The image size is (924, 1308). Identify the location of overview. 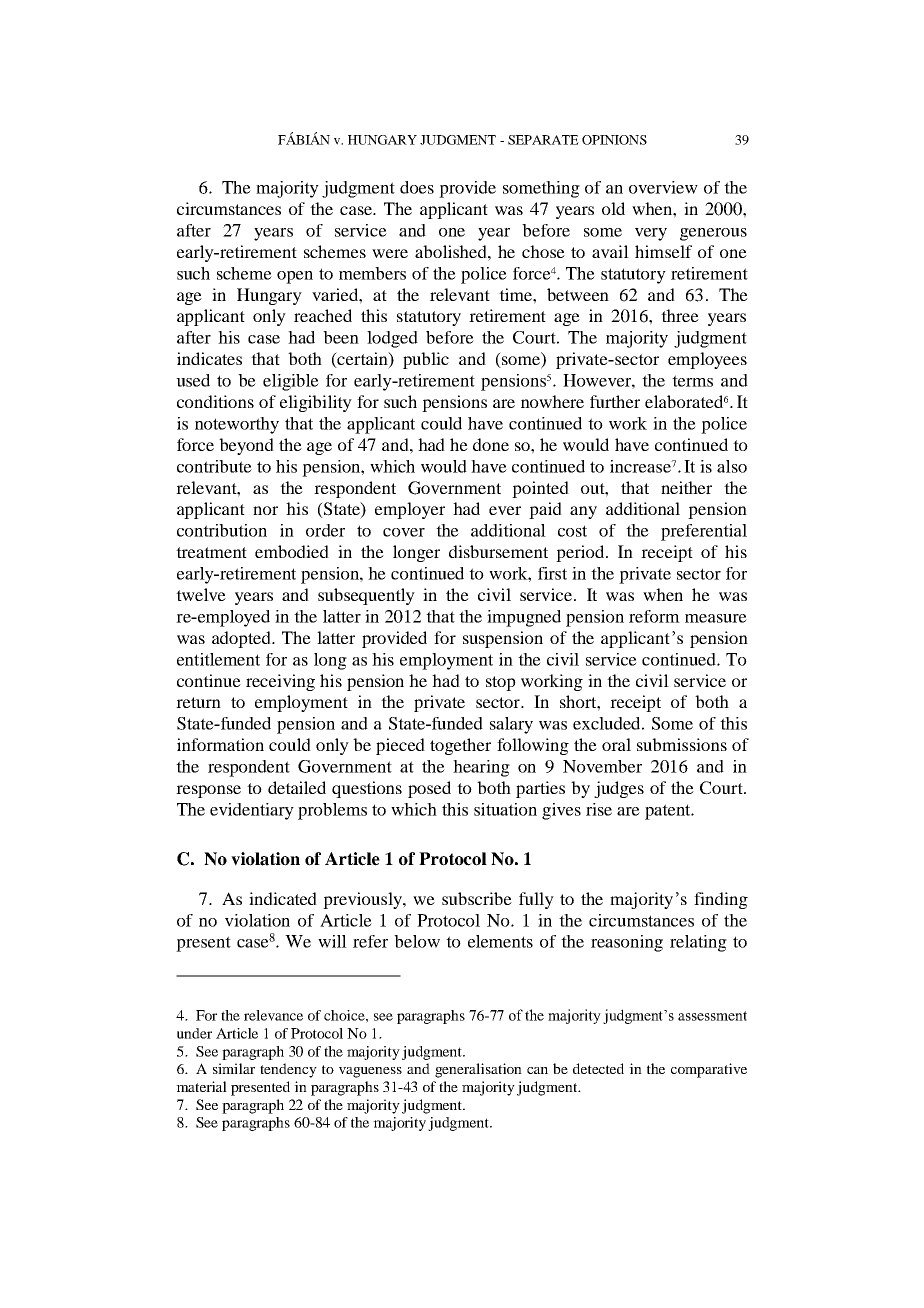
(663, 187).
